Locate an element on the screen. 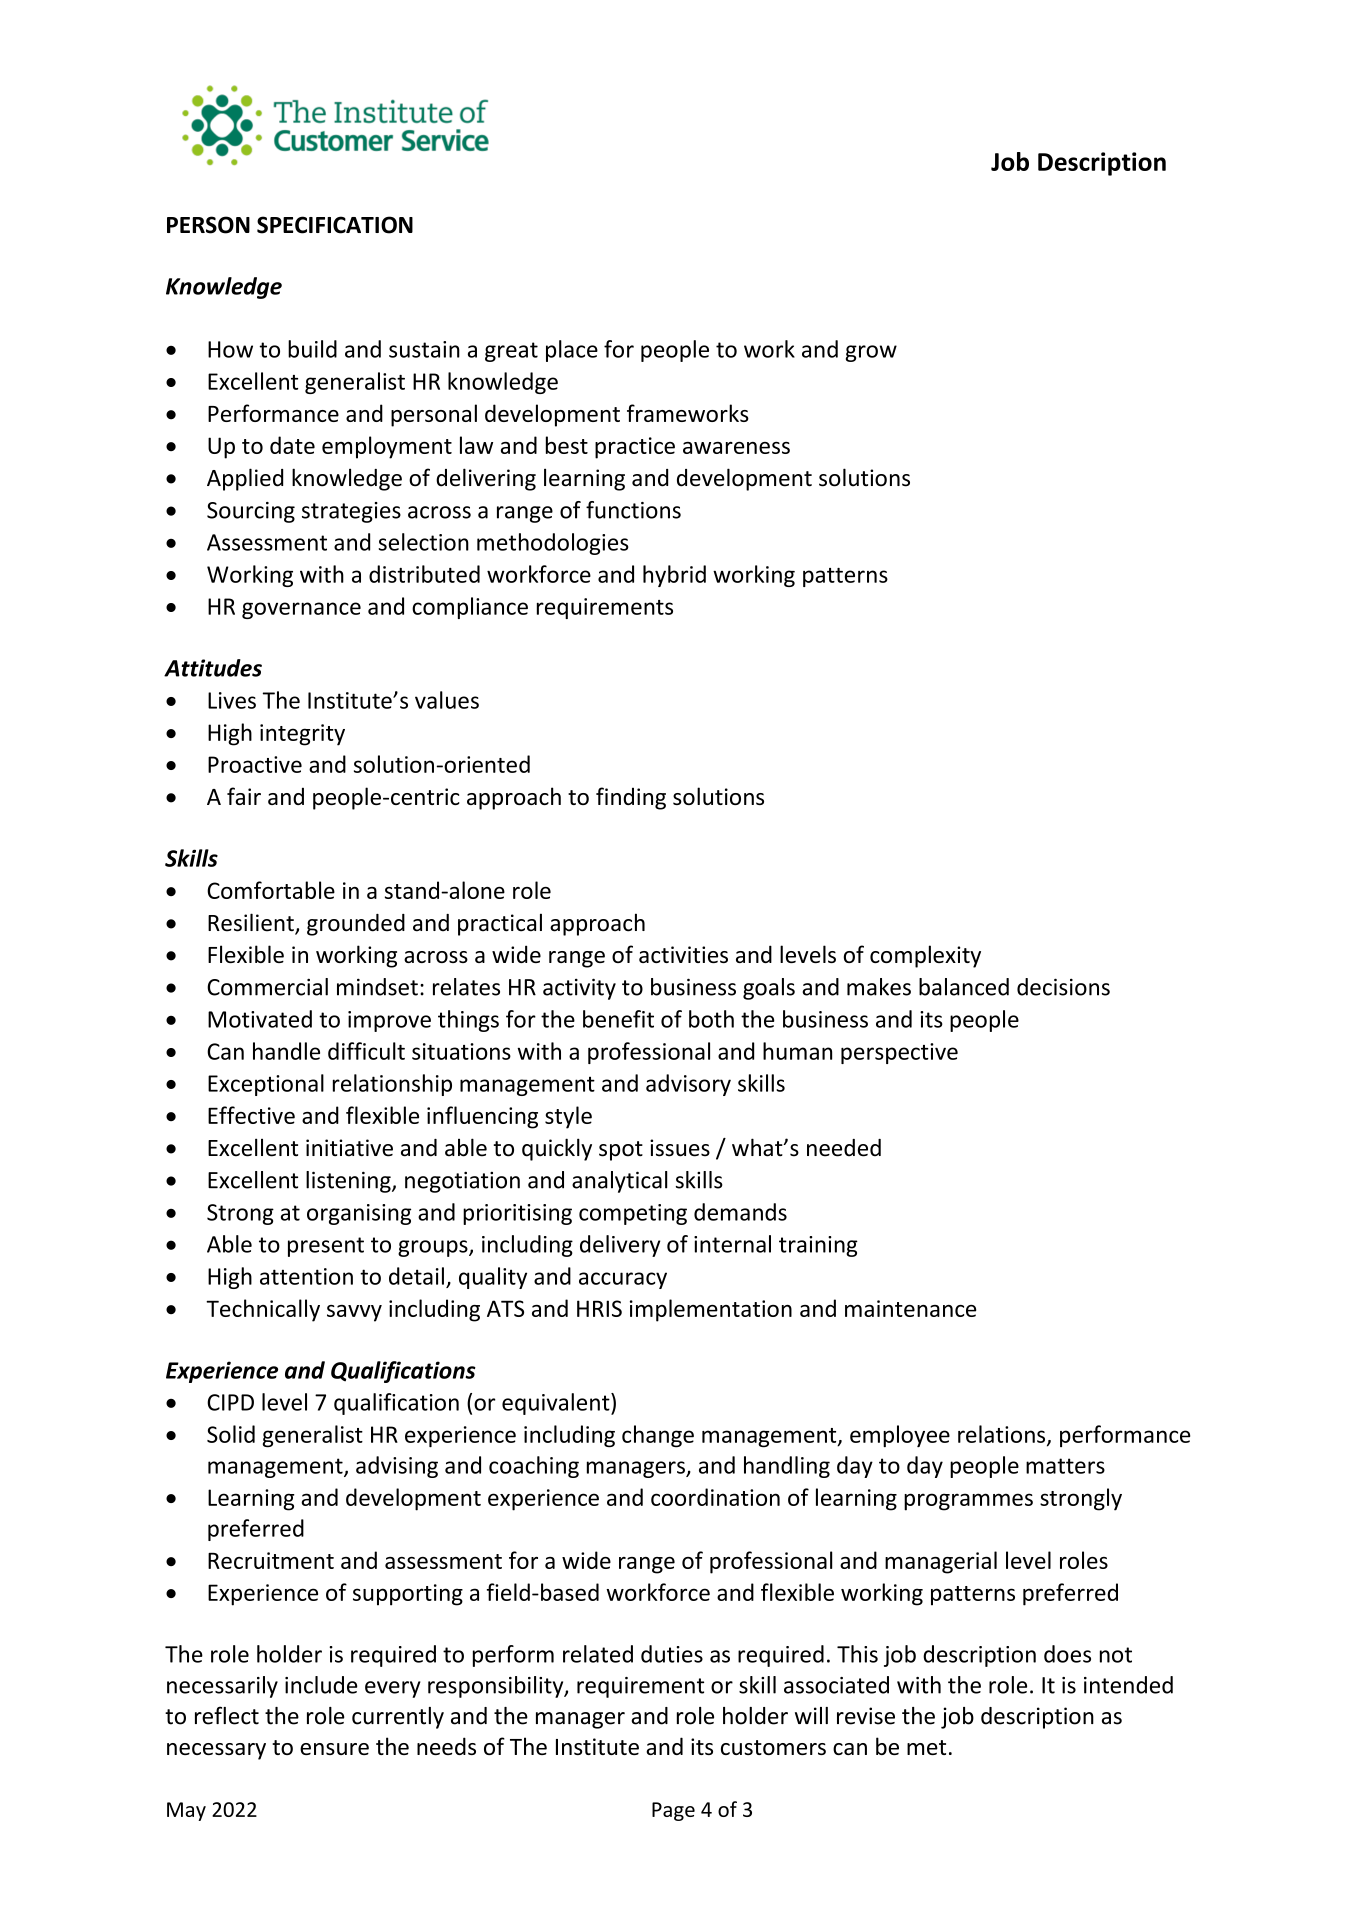 This screenshot has width=1365, height=1932. Page is located at coordinates (673, 1811).
